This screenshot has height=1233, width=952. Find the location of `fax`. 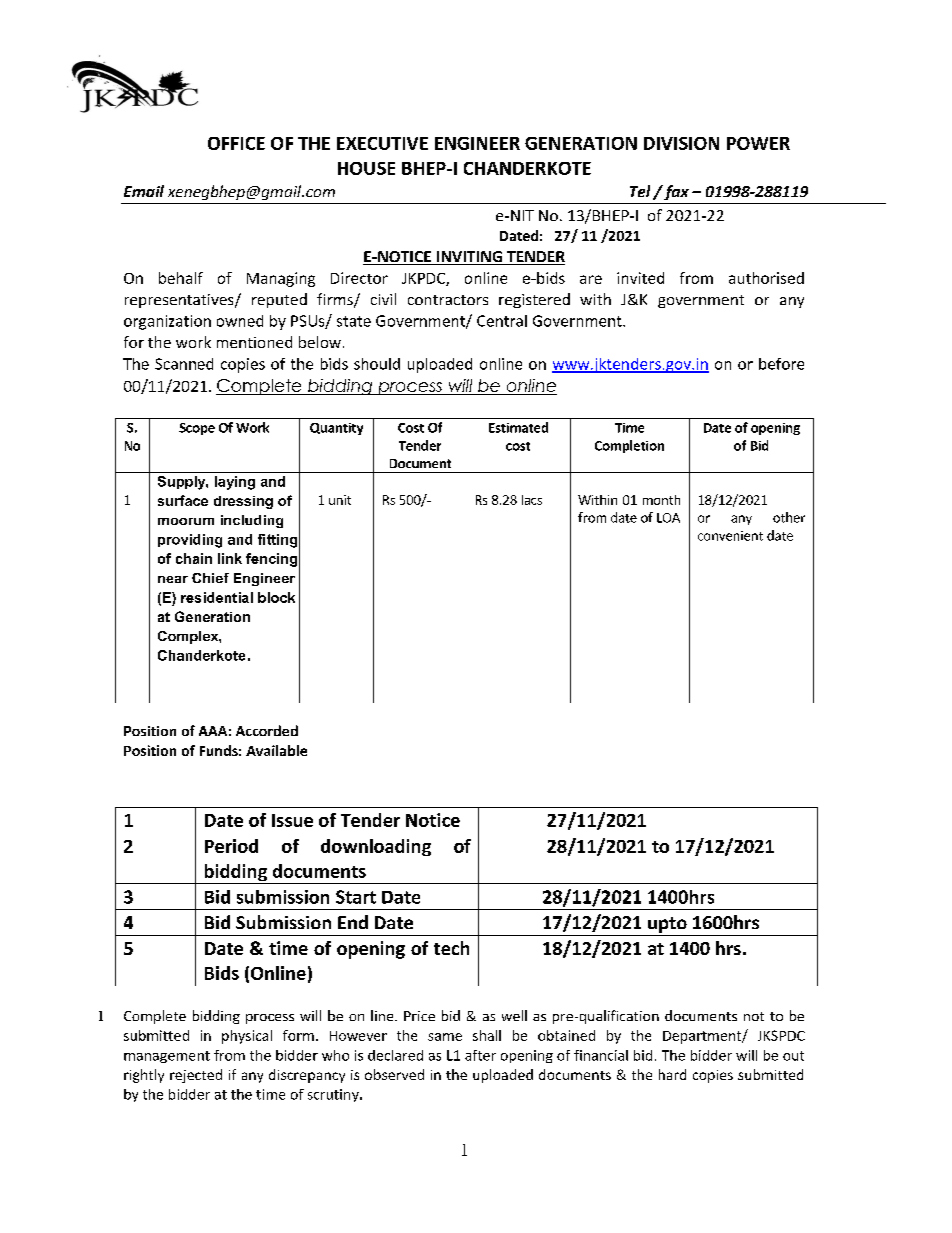

fax is located at coordinates (675, 192).
